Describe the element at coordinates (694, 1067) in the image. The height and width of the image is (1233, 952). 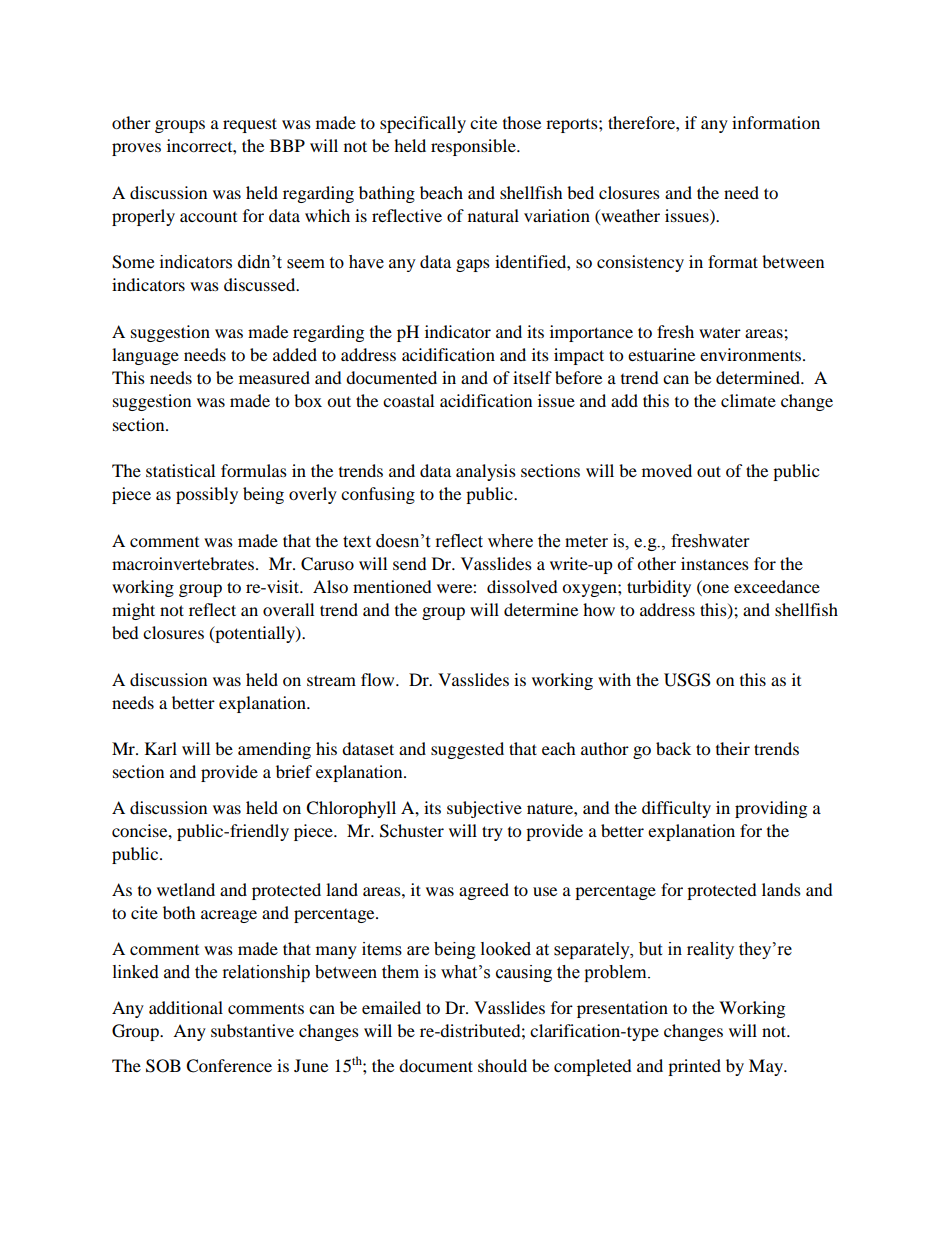
I see `printed` at that location.
